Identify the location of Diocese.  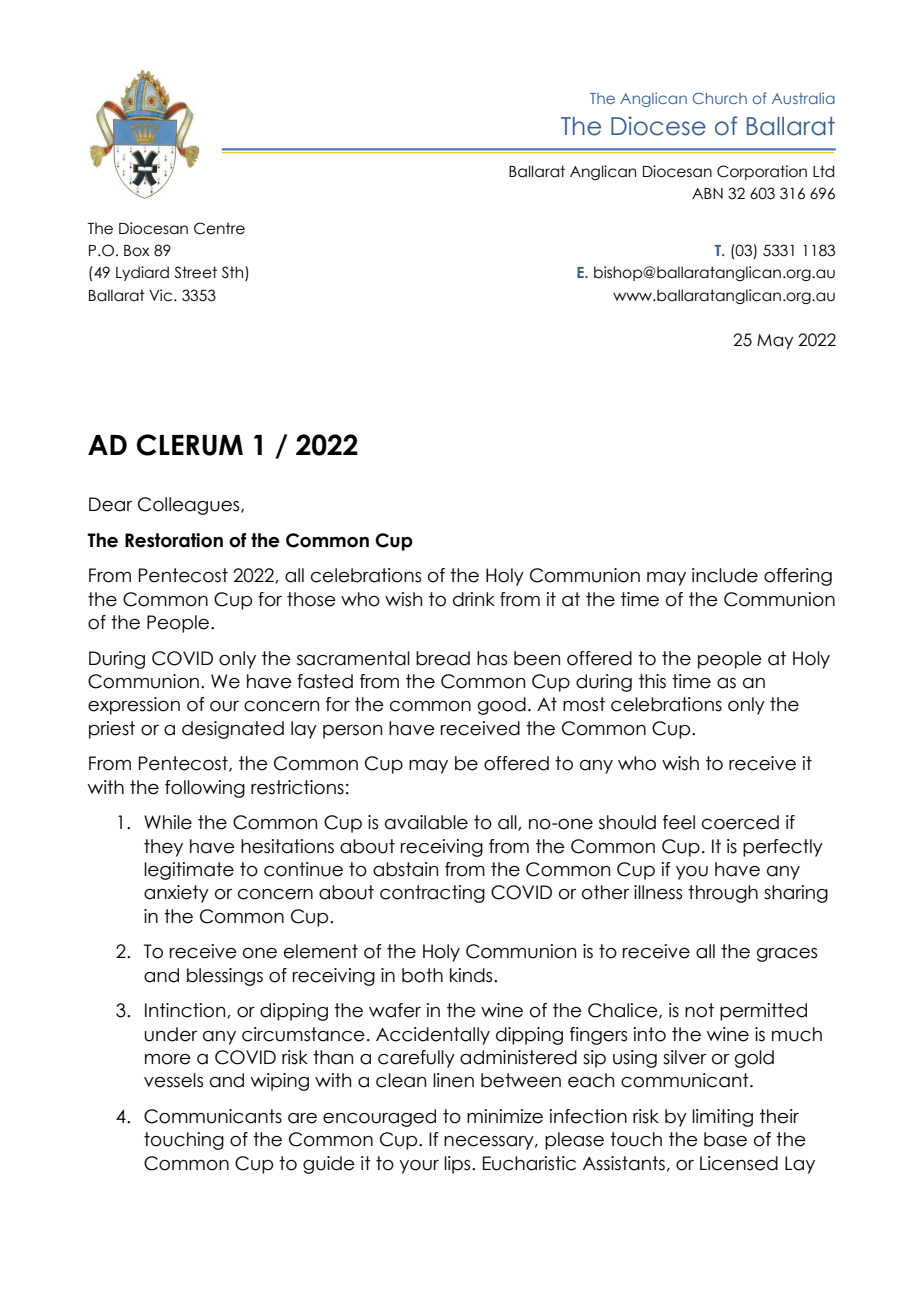
(658, 126).
